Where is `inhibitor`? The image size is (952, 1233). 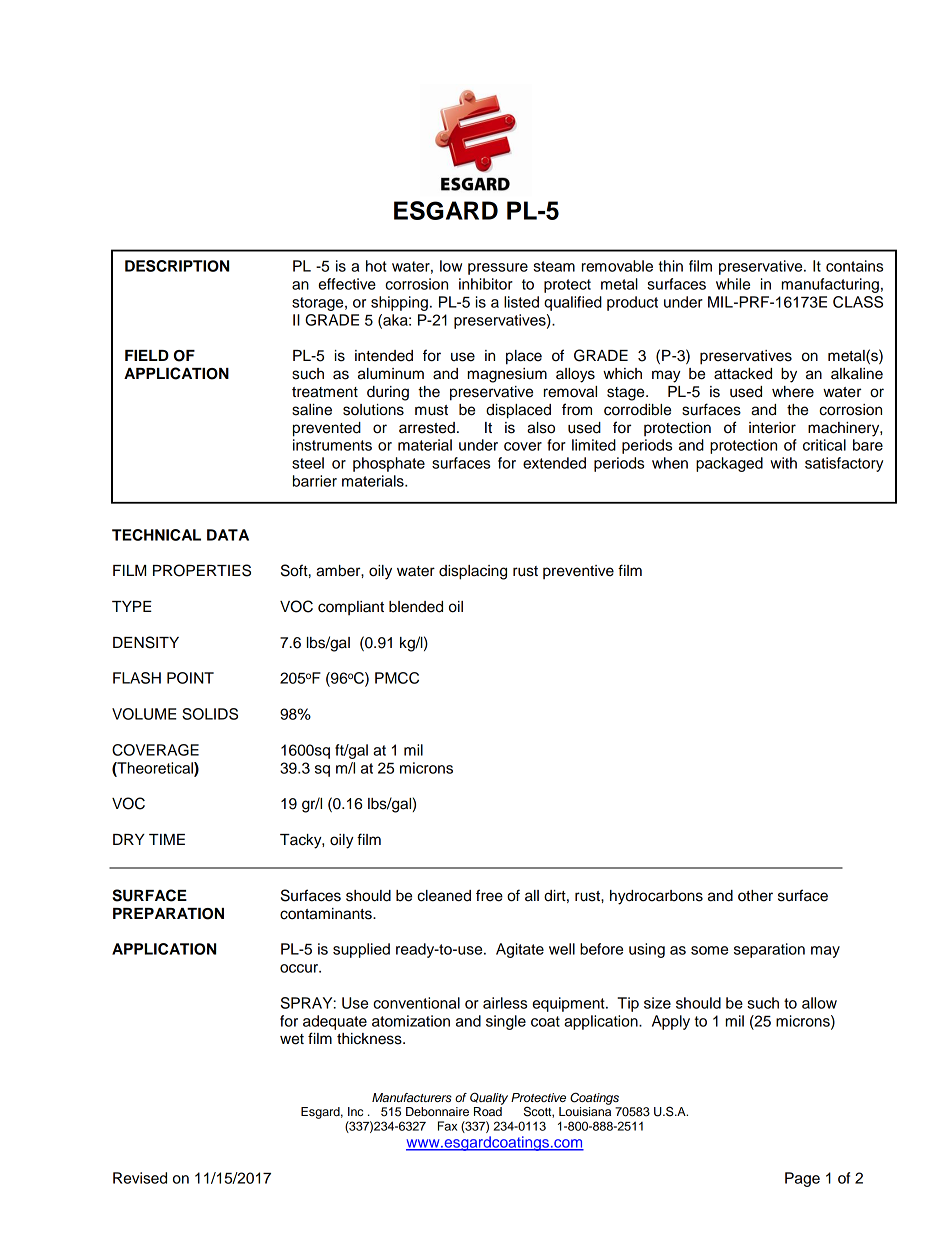
inhibitor is located at coordinates (486, 284).
